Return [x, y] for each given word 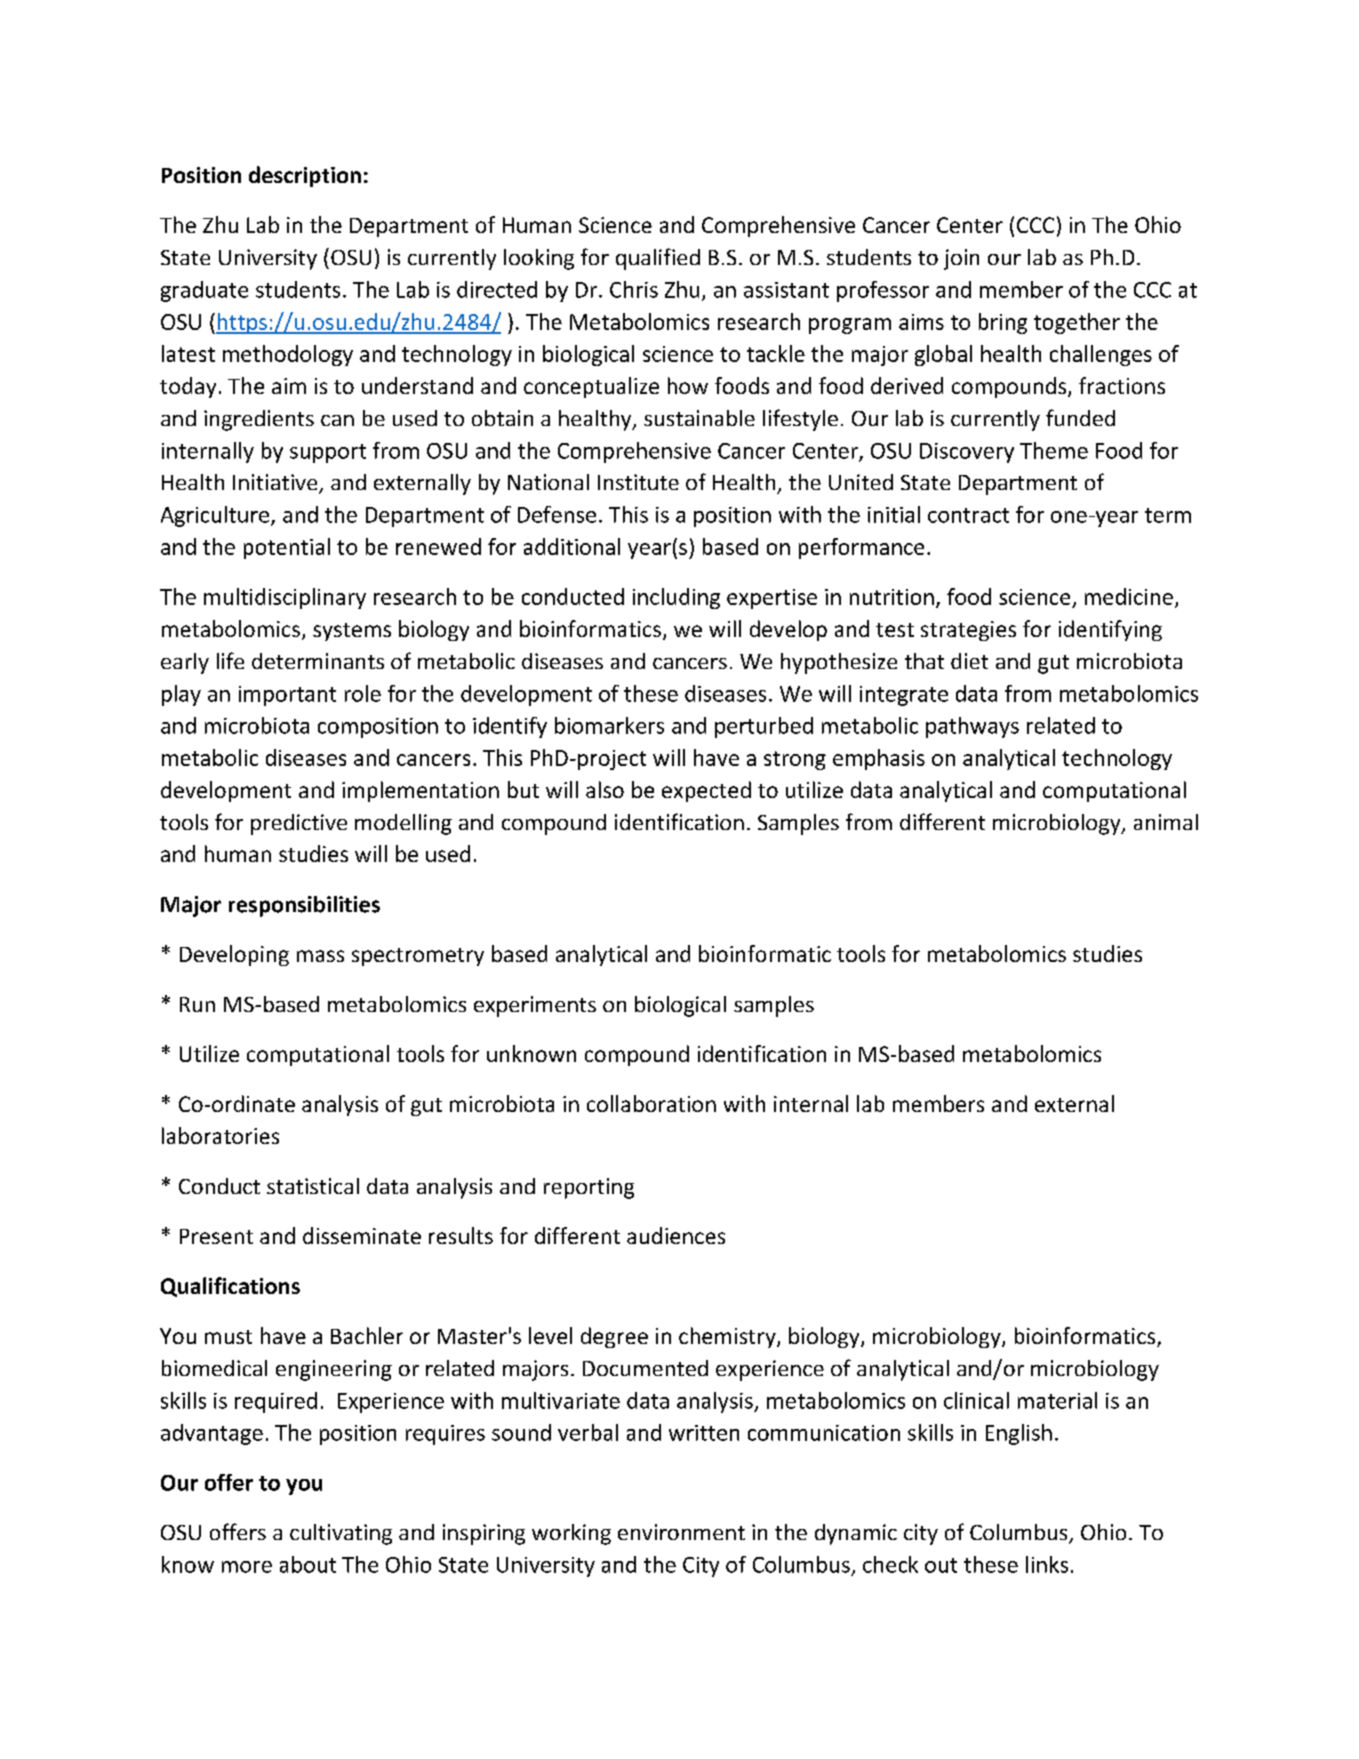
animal [1166, 822]
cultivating [341, 1534]
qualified [658, 259]
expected [706, 791]
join [961, 259]
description [305, 176]
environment [681, 1532]
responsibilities [304, 906]
